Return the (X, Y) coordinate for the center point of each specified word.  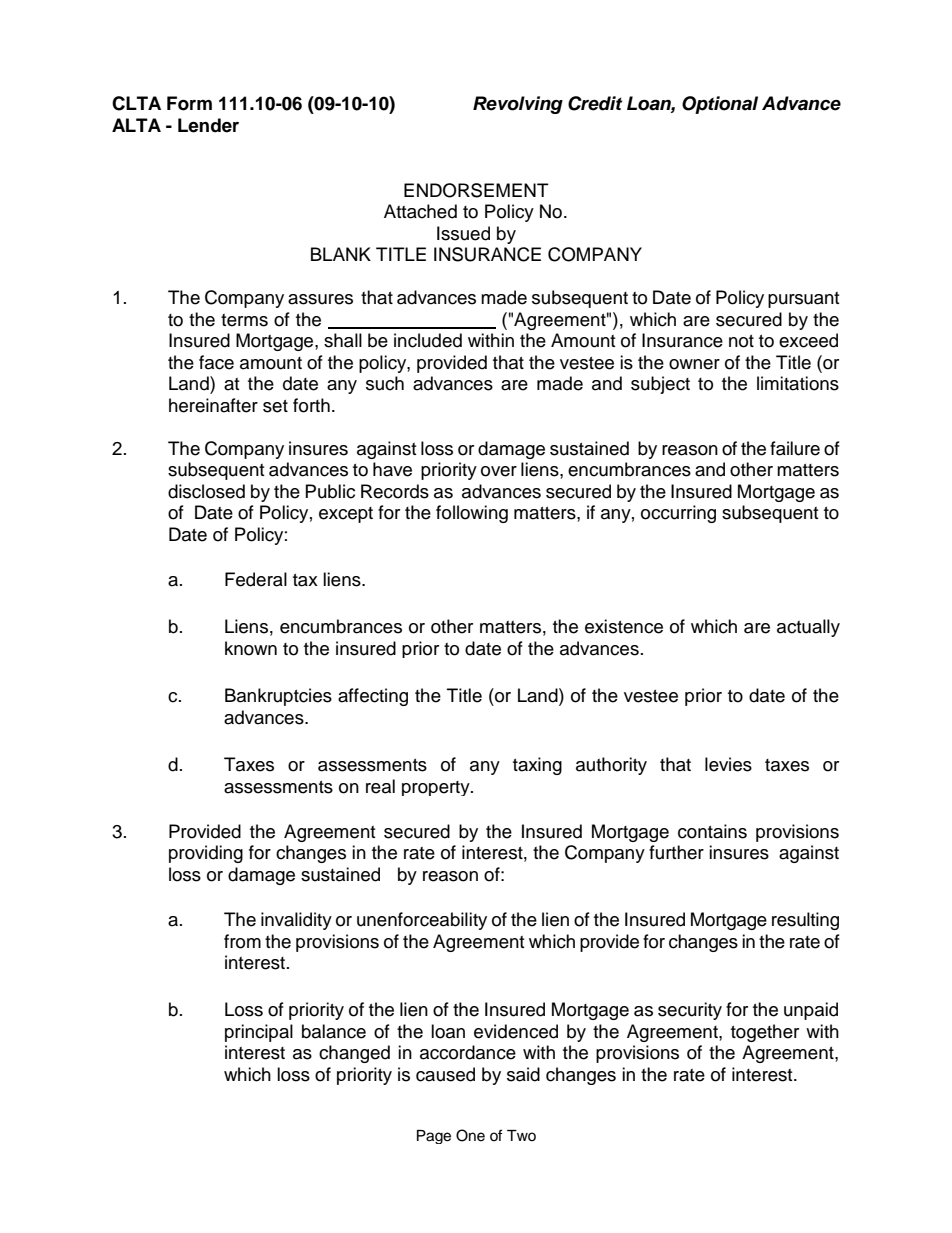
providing (206, 854)
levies (728, 764)
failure (795, 448)
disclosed (206, 491)
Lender (208, 125)
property (437, 788)
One (470, 1135)
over (499, 471)
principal (259, 1033)
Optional (720, 105)
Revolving (518, 105)
